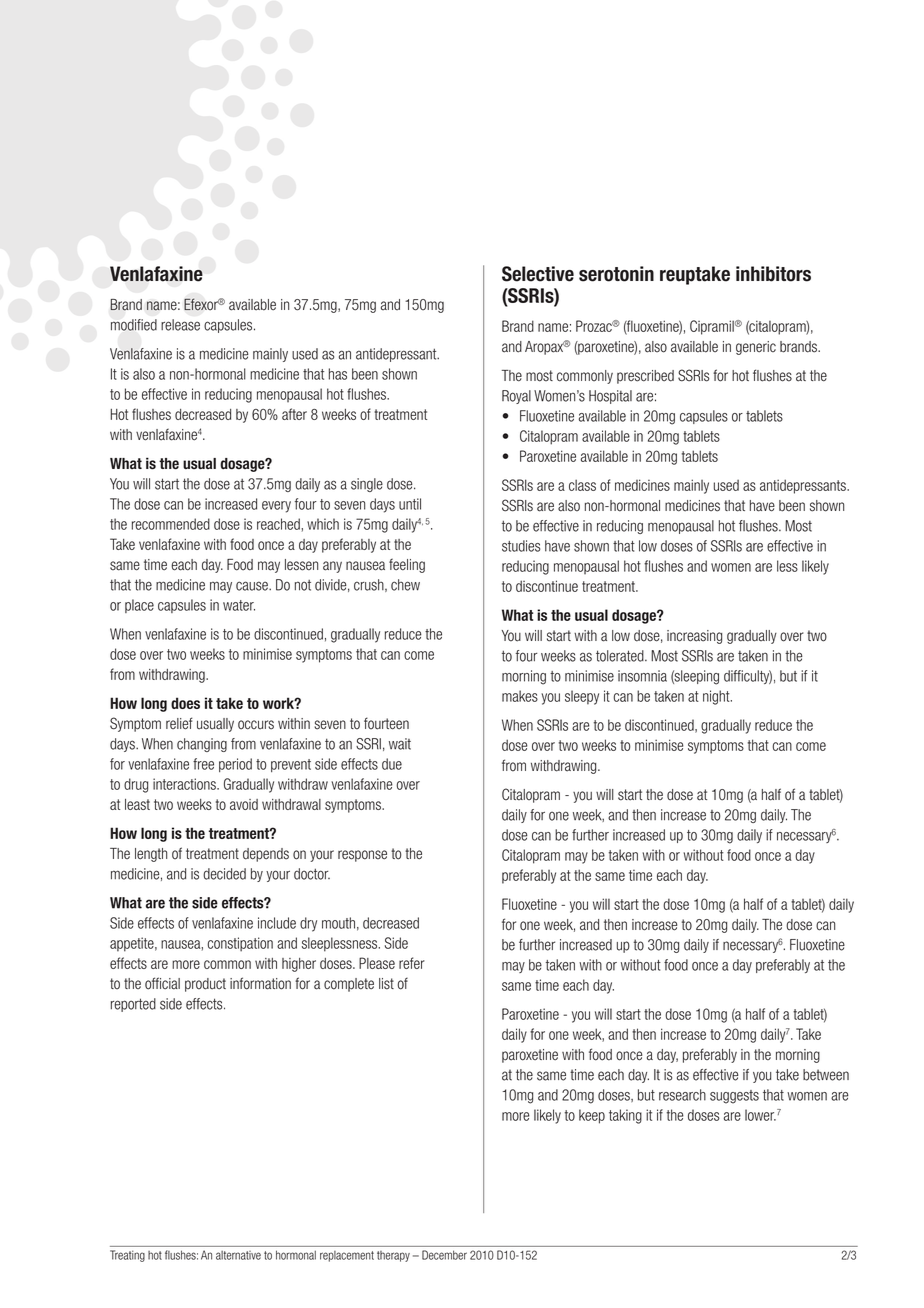  Describe the element at coordinates (180, 325) in the screenshot. I see `release` at that location.
